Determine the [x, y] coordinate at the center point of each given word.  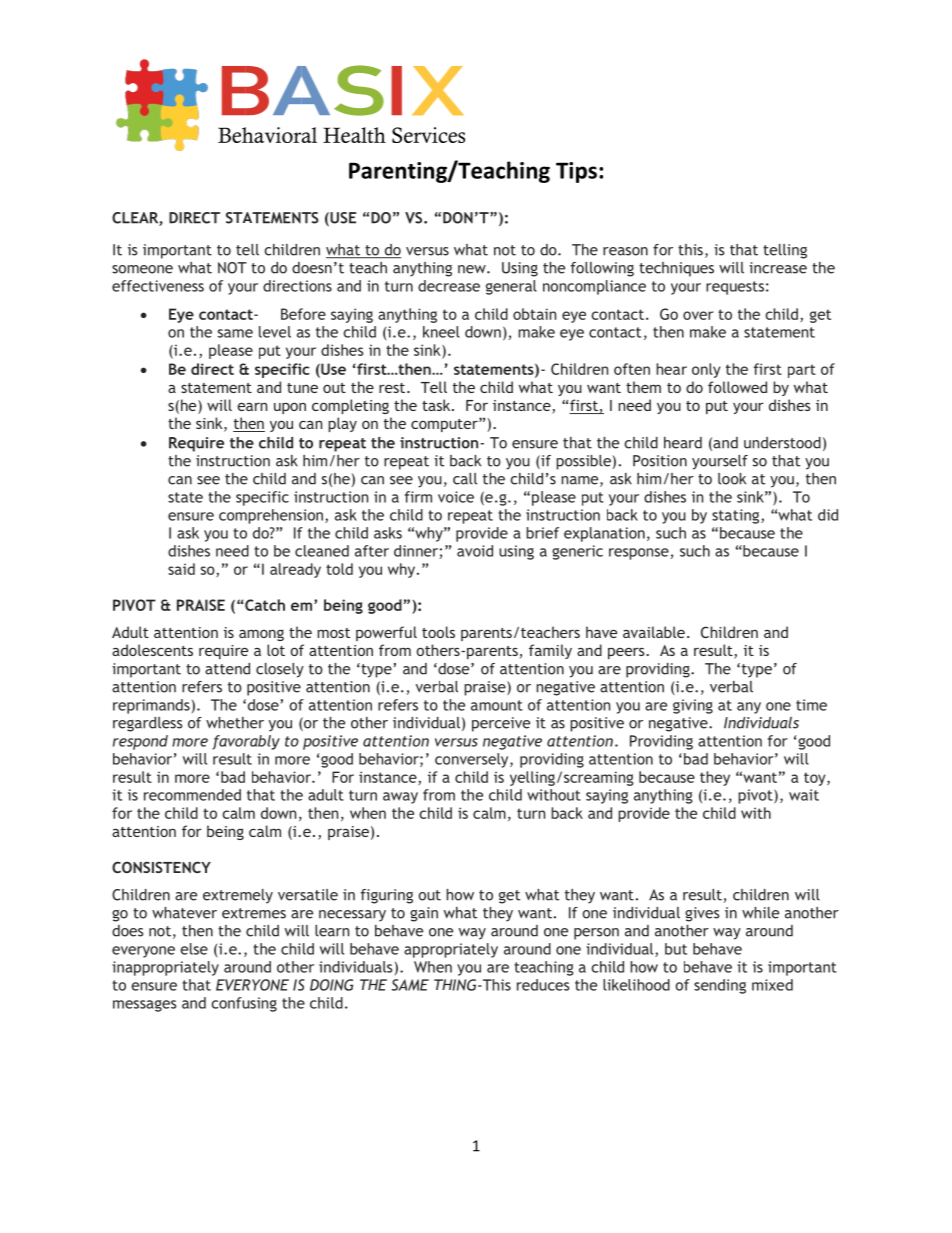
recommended [192, 795]
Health [354, 135]
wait [804, 795]
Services [428, 135]
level [275, 332]
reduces [543, 985]
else [194, 949]
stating [737, 516]
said [181, 569]
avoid [475, 551]
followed [737, 387]
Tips [576, 172]
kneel [441, 332]
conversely [473, 760]
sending [720, 986]
